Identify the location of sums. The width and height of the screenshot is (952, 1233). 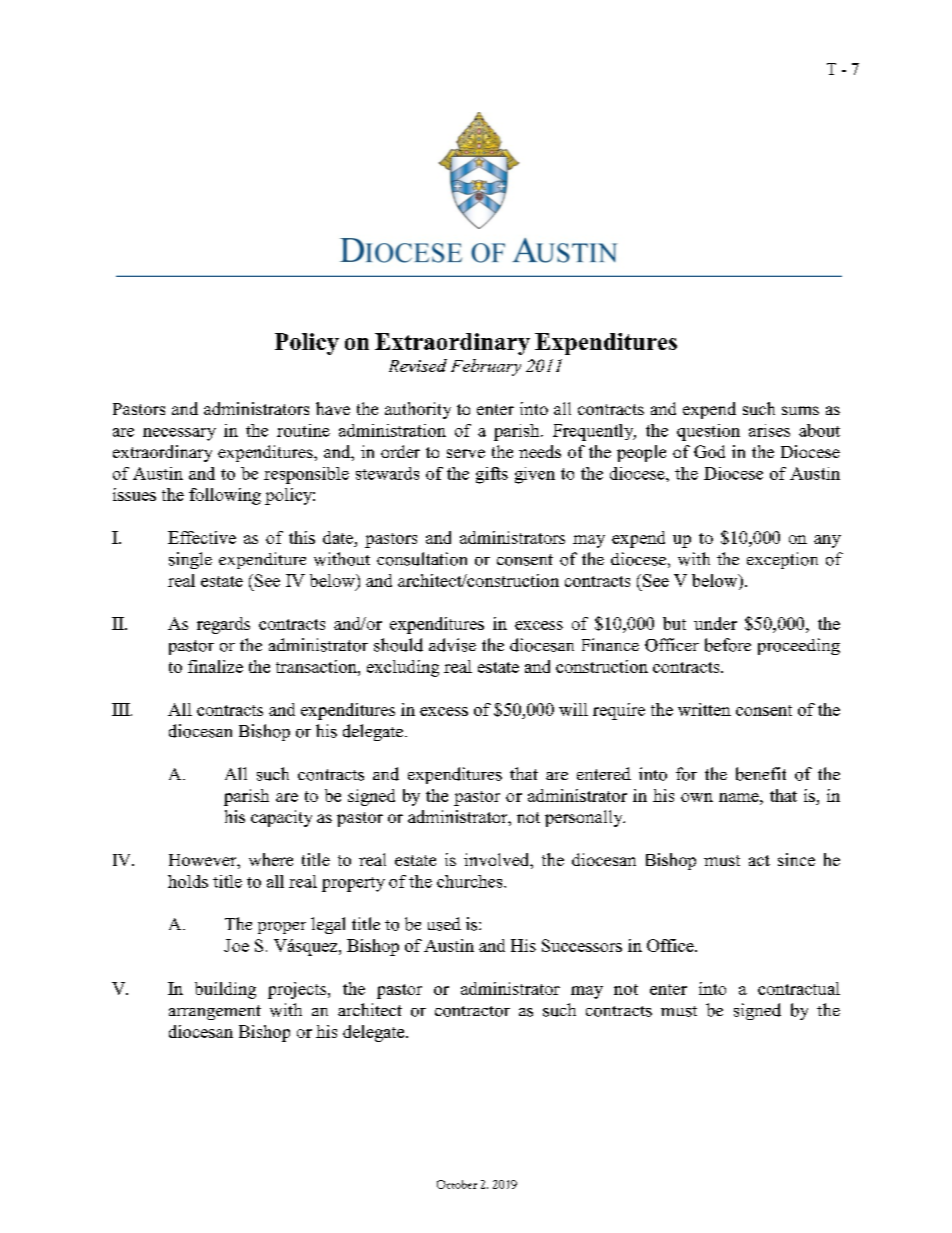
(800, 410).
